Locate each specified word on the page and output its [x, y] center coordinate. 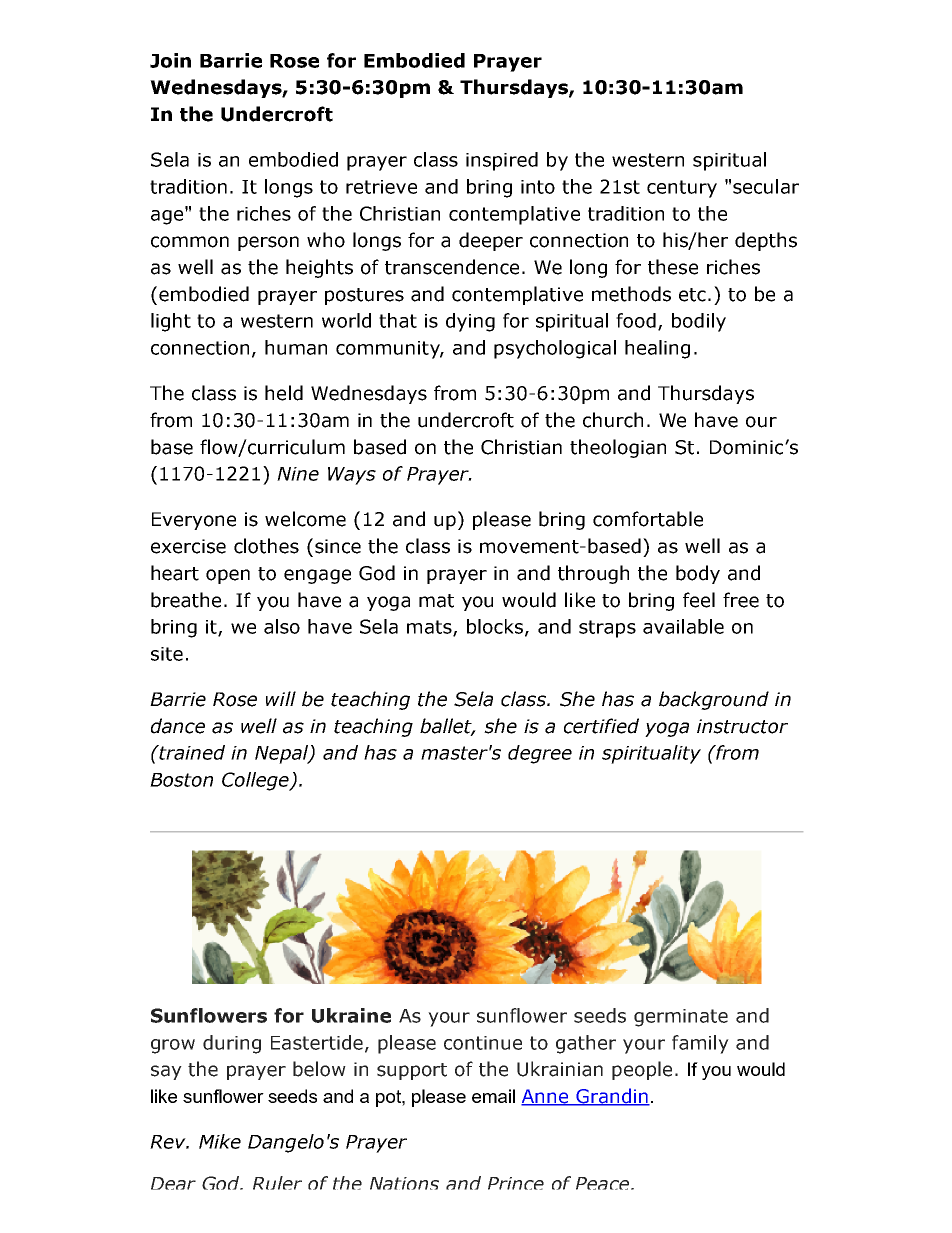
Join [170, 60]
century [682, 189]
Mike [220, 1141]
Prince [516, 1183]
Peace [602, 1183]
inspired [502, 161]
